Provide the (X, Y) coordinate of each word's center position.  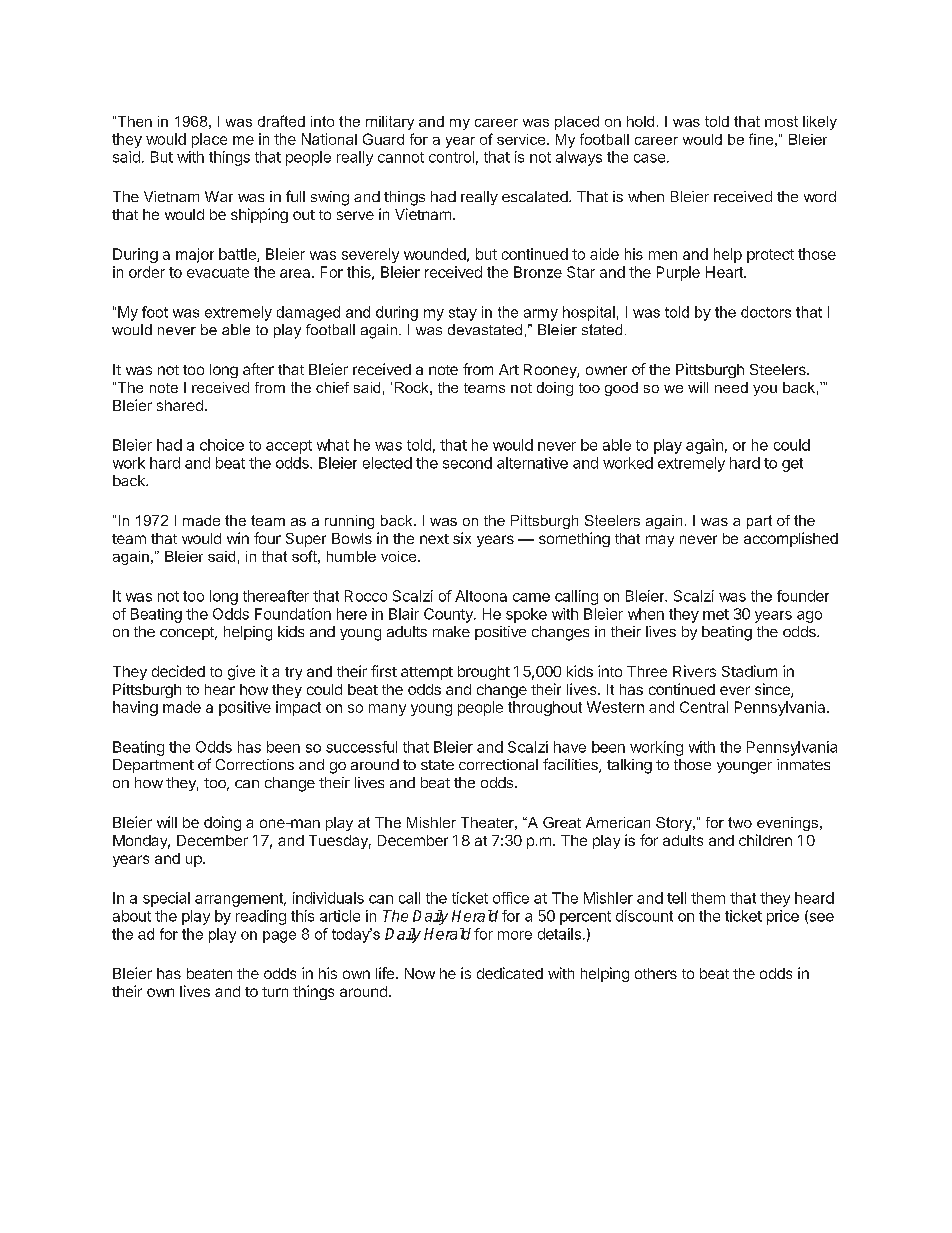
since (773, 690)
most (781, 121)
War (219, 196)
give (241, 672)
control (451, 157)
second (467, 463)
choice (222, 445)
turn (275, 992)
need (731, 387)
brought (484, 673)
